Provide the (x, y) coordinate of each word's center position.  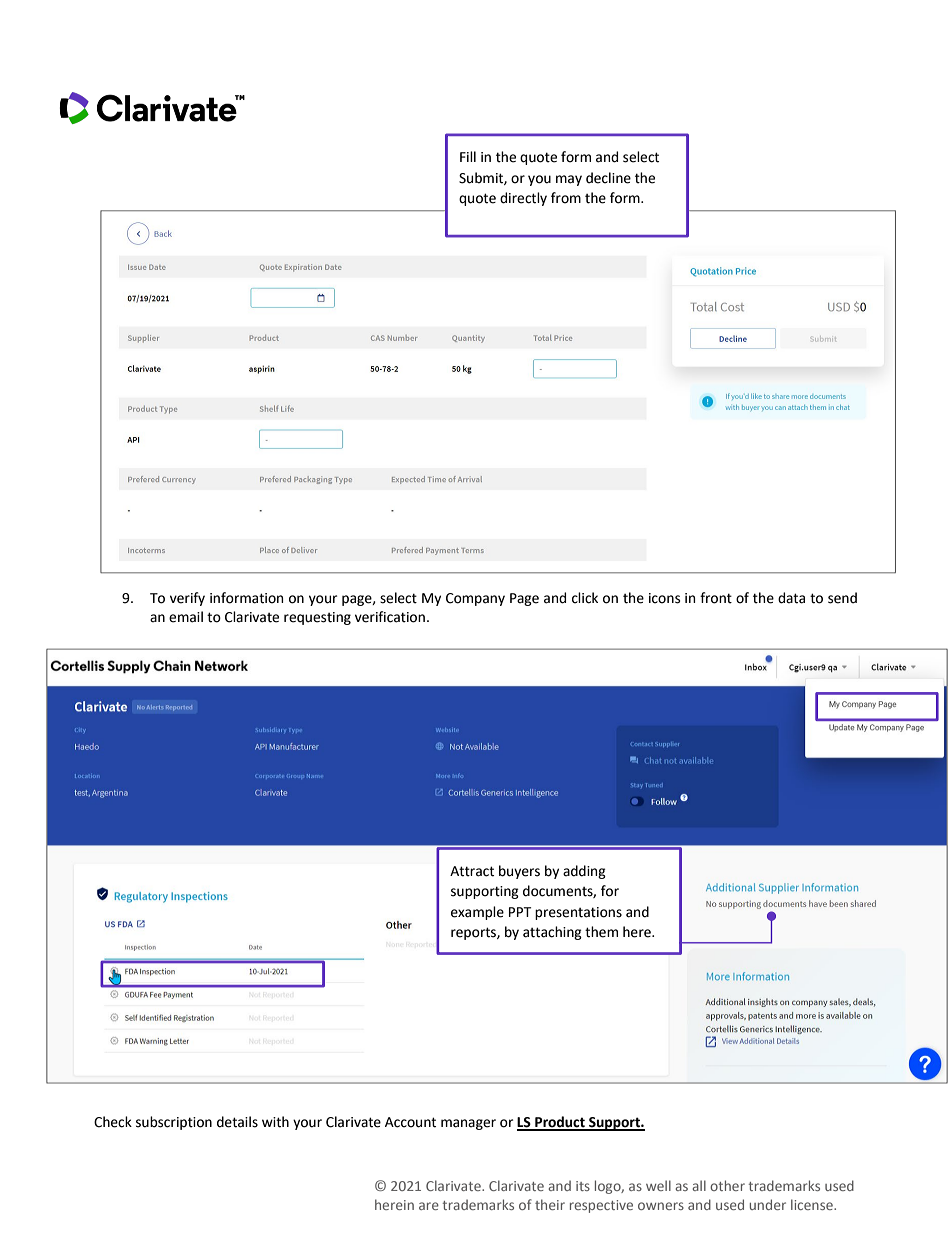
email (186, 617)
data (791, 598)
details (237, 1122)
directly (523, 199)
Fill (468, 156)
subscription (174, 1123)
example (477, 913)
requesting (317, 618)
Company (475, 599)
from (566, 198)
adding (584, 872)
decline (608, 178)
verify (187, 599)
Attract (472, 871)
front (716, 598)
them (601, 932)
